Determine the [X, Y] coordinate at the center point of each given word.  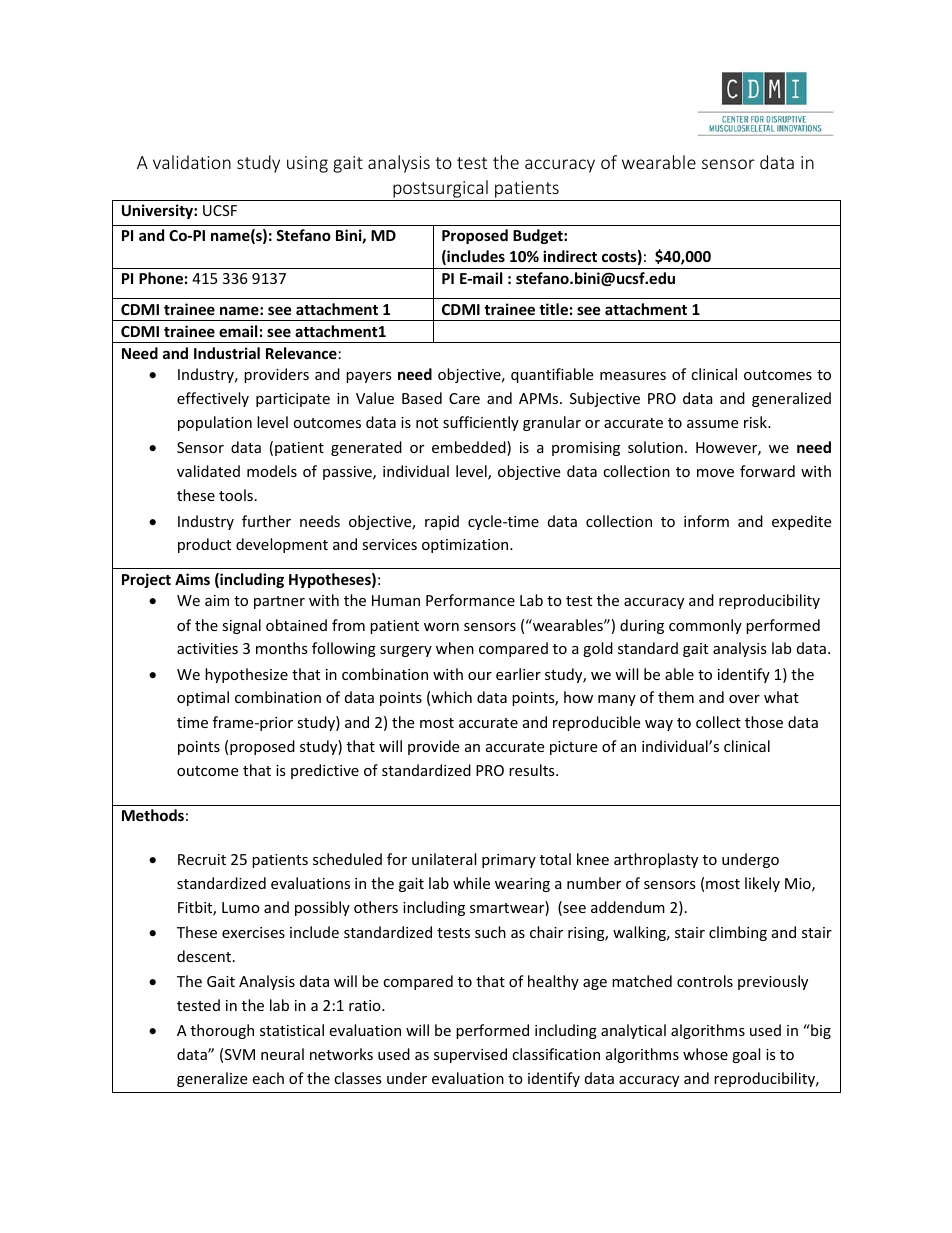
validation [192, 162]
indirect [570, 256]
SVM [240, 1054]
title [553, 309]
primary [509, 861]
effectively [213, 399]
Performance [470, 600]
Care [464, 398]
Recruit [202, 859]
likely [762, 884]
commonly [705, 626]
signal [241, 626]
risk [756, 422]
